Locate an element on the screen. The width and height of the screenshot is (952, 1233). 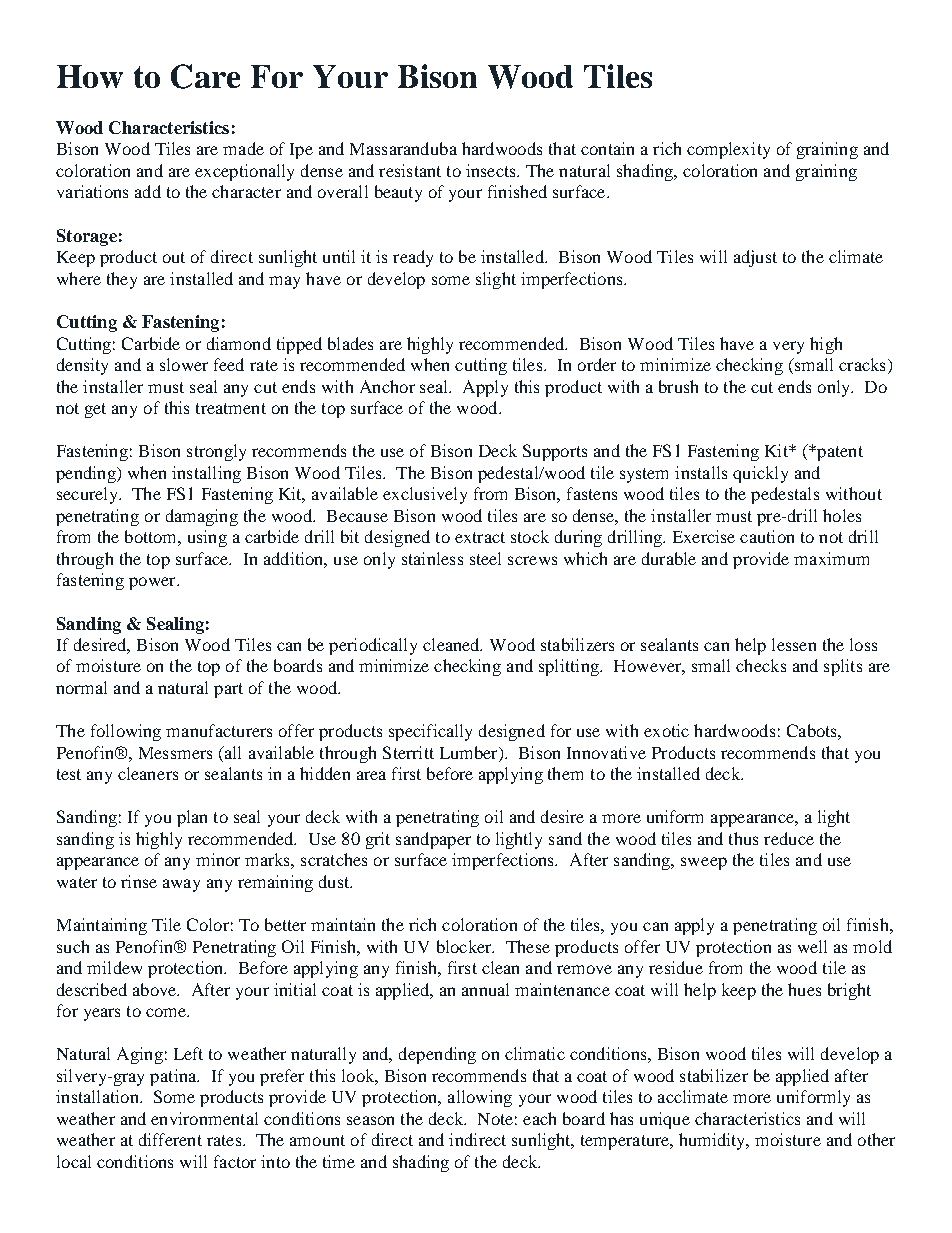
complexity is located at coordinates (728, 150).
